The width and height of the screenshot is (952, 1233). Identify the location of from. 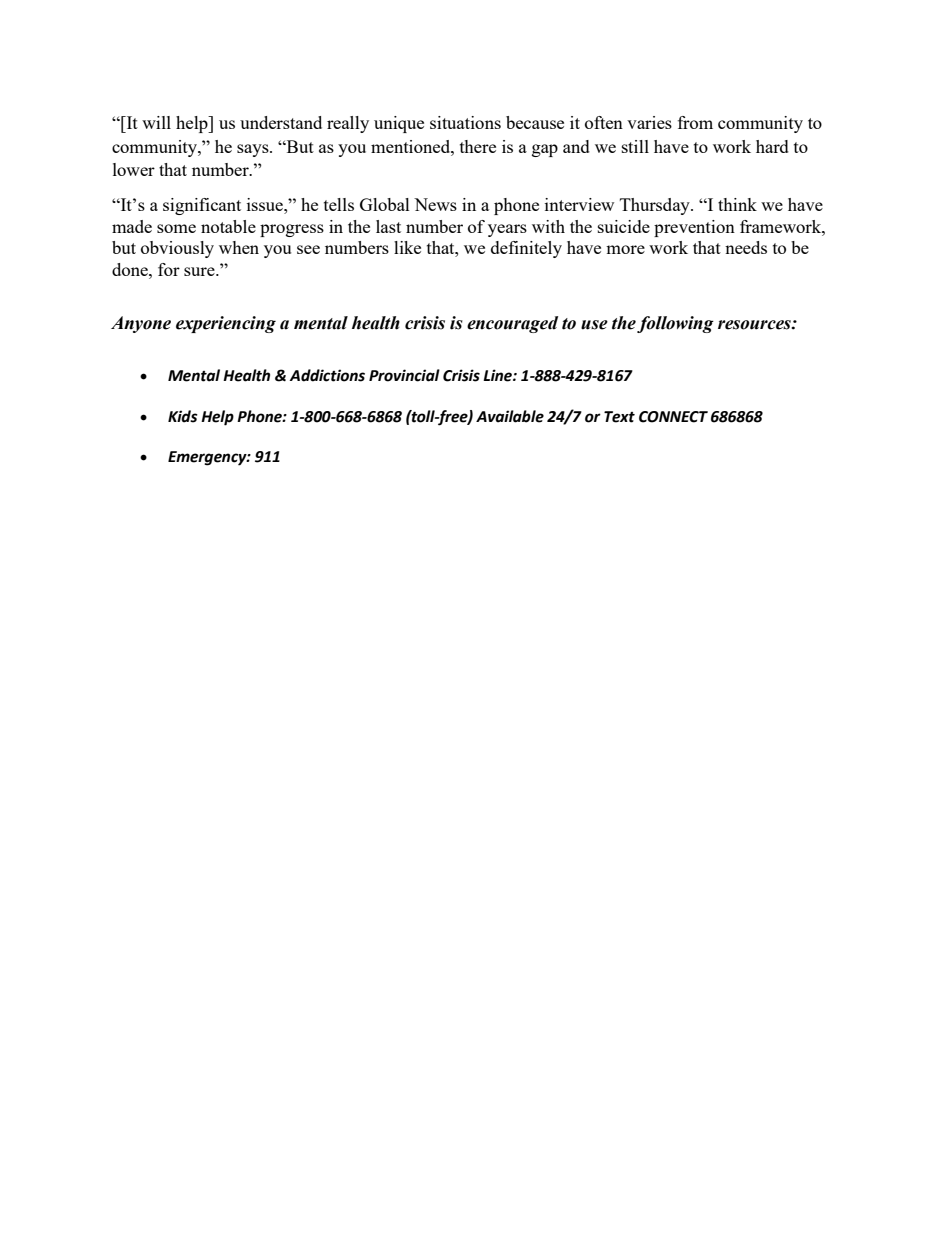
(695, 122).
